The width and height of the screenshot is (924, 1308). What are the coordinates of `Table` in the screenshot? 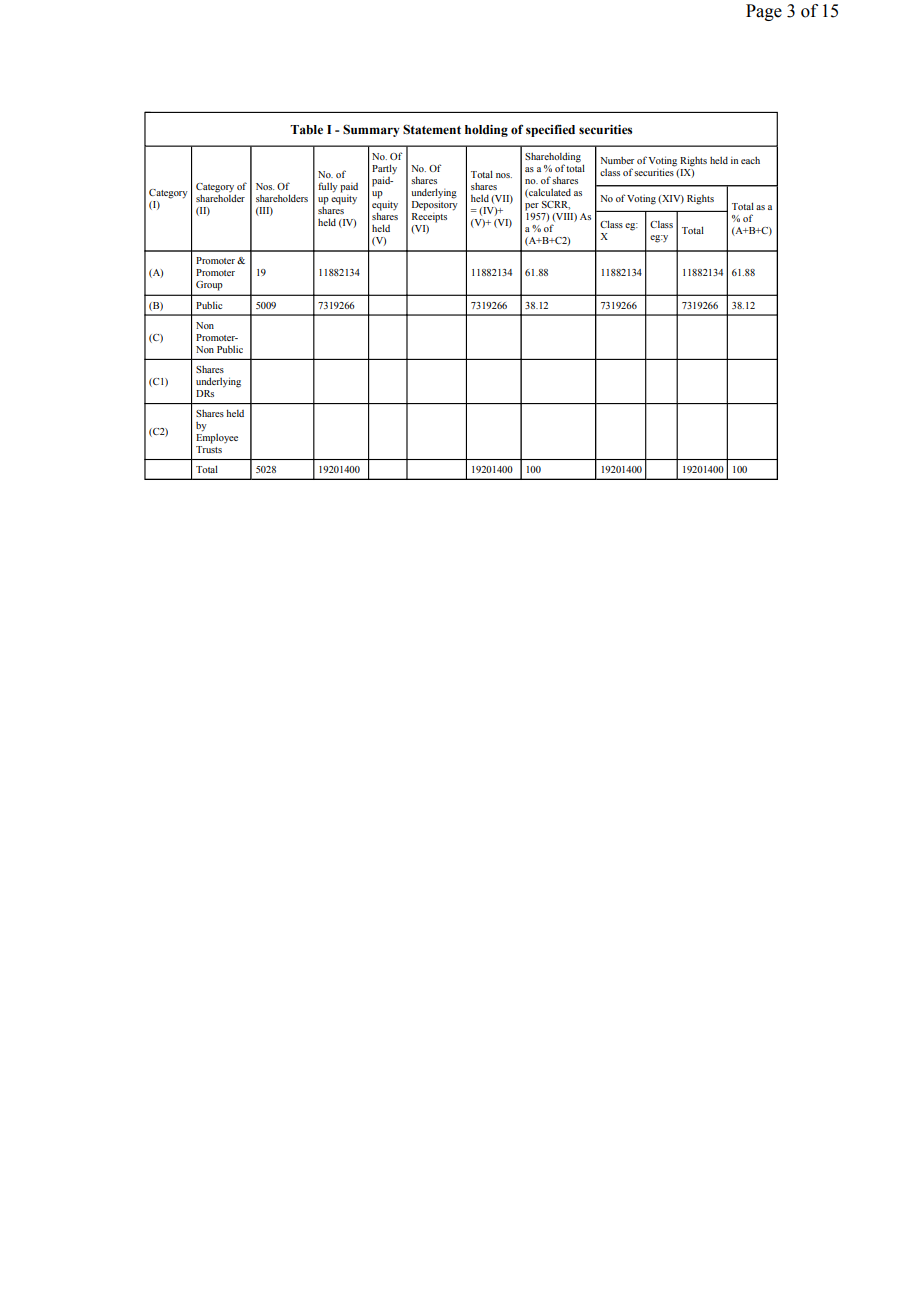 It's located at (306, 130).
